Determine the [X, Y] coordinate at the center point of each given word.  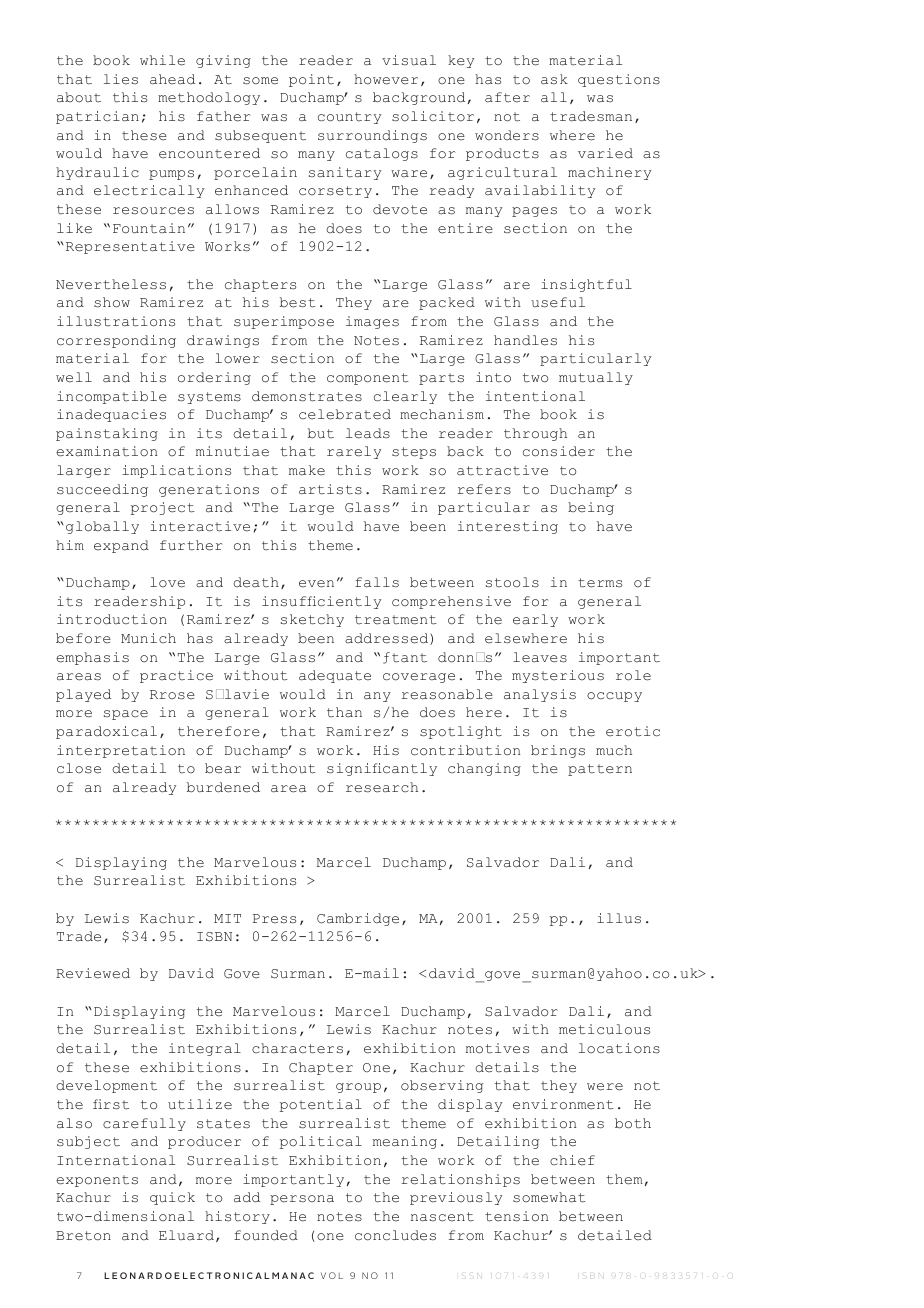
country [349, 118]
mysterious [558, 676]
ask [554, 79]
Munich [148, 638]
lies [121, 79]
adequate [335, 676]
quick [172, 1198]
